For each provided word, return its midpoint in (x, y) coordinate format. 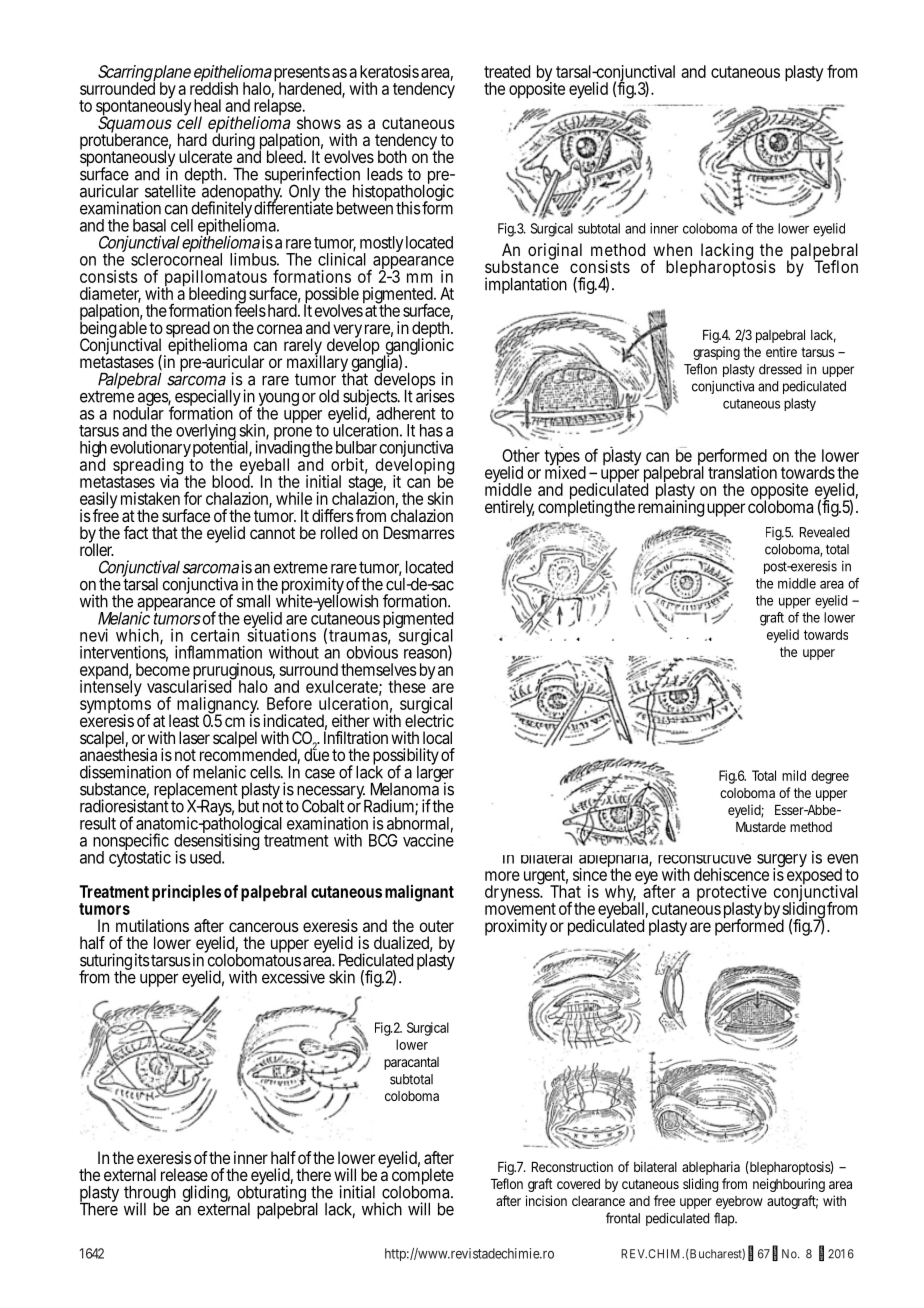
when (672, 249)
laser (194, 737)
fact (136, 532)
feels (250, 309)
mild (794, 775)
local (437, 737)
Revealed (824, 532)
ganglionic (419, 347)
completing (575, 507)
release (184, 1174)
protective (732, 894)
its (142, 960)
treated (507, 71)
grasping (716, 353)
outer (437, 926)
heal (207, 105)
